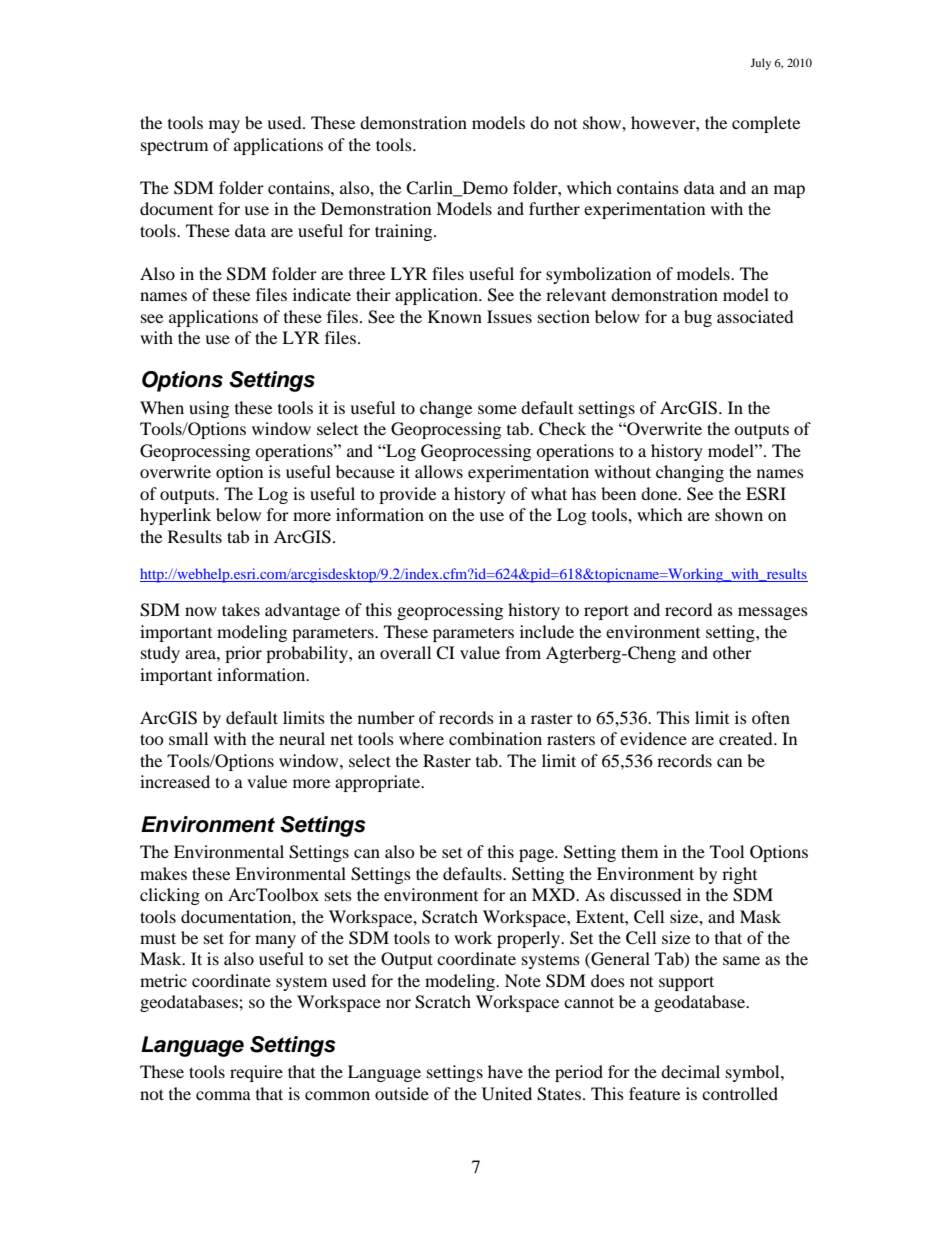 This page has height=1233, width=952. What do you see at coordinates (760, 64) in the page?
I see `July` at bounding box center [760, 64].
